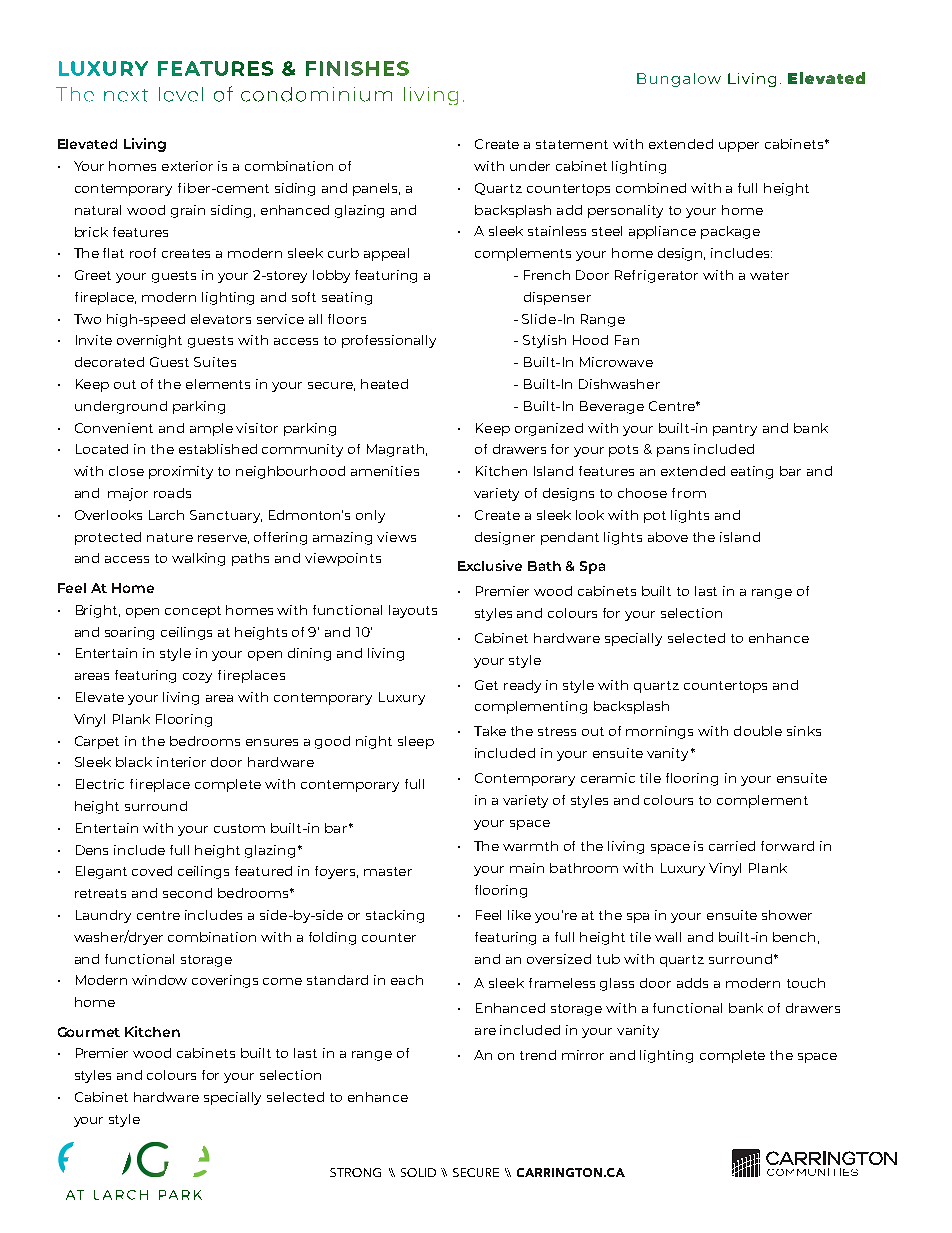  What do you see at coordinates (490, 731) in the screenshot?
I see `Take` at bounding box center [490, 731].
